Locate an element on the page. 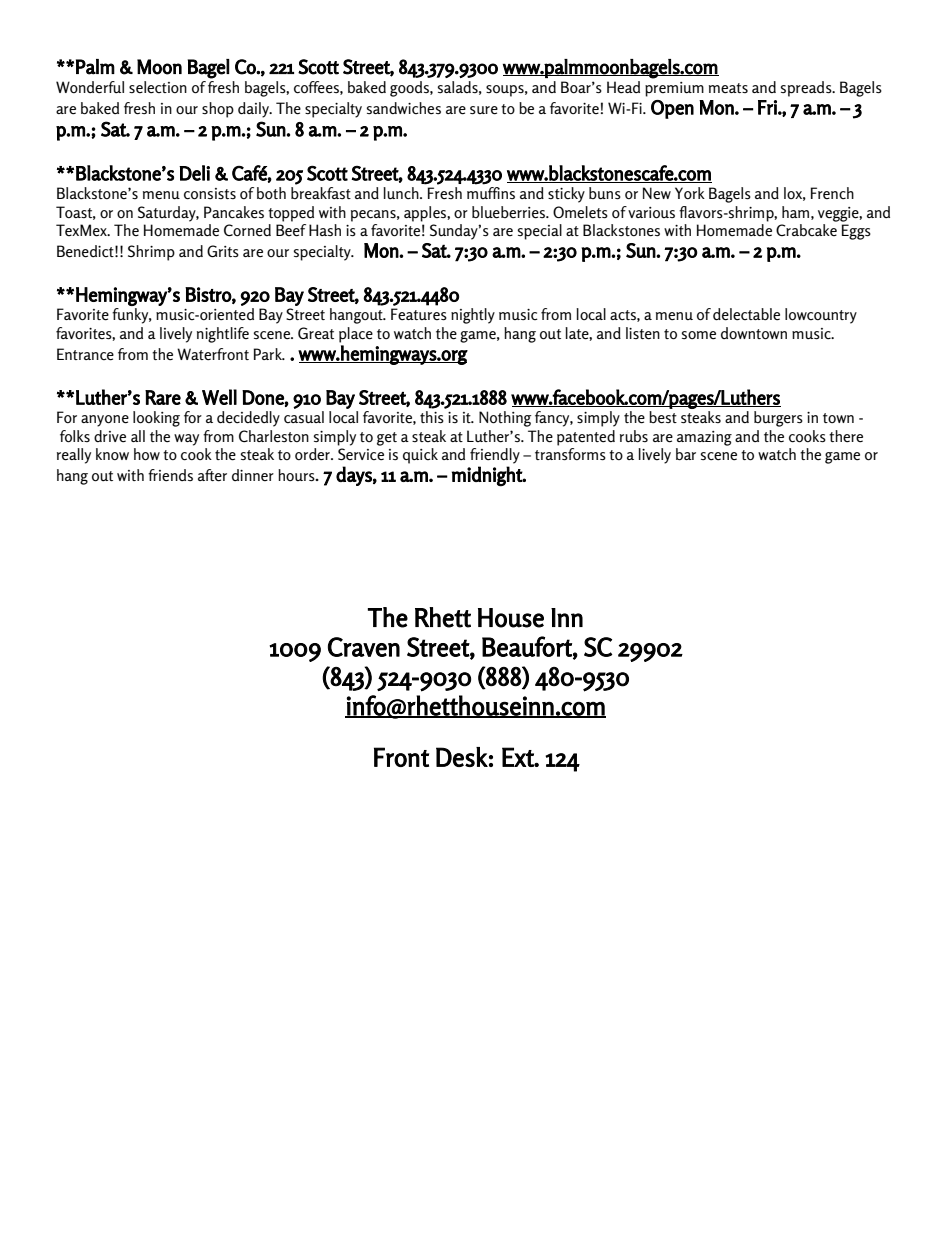  sure is located at coordinates (484, 110).
